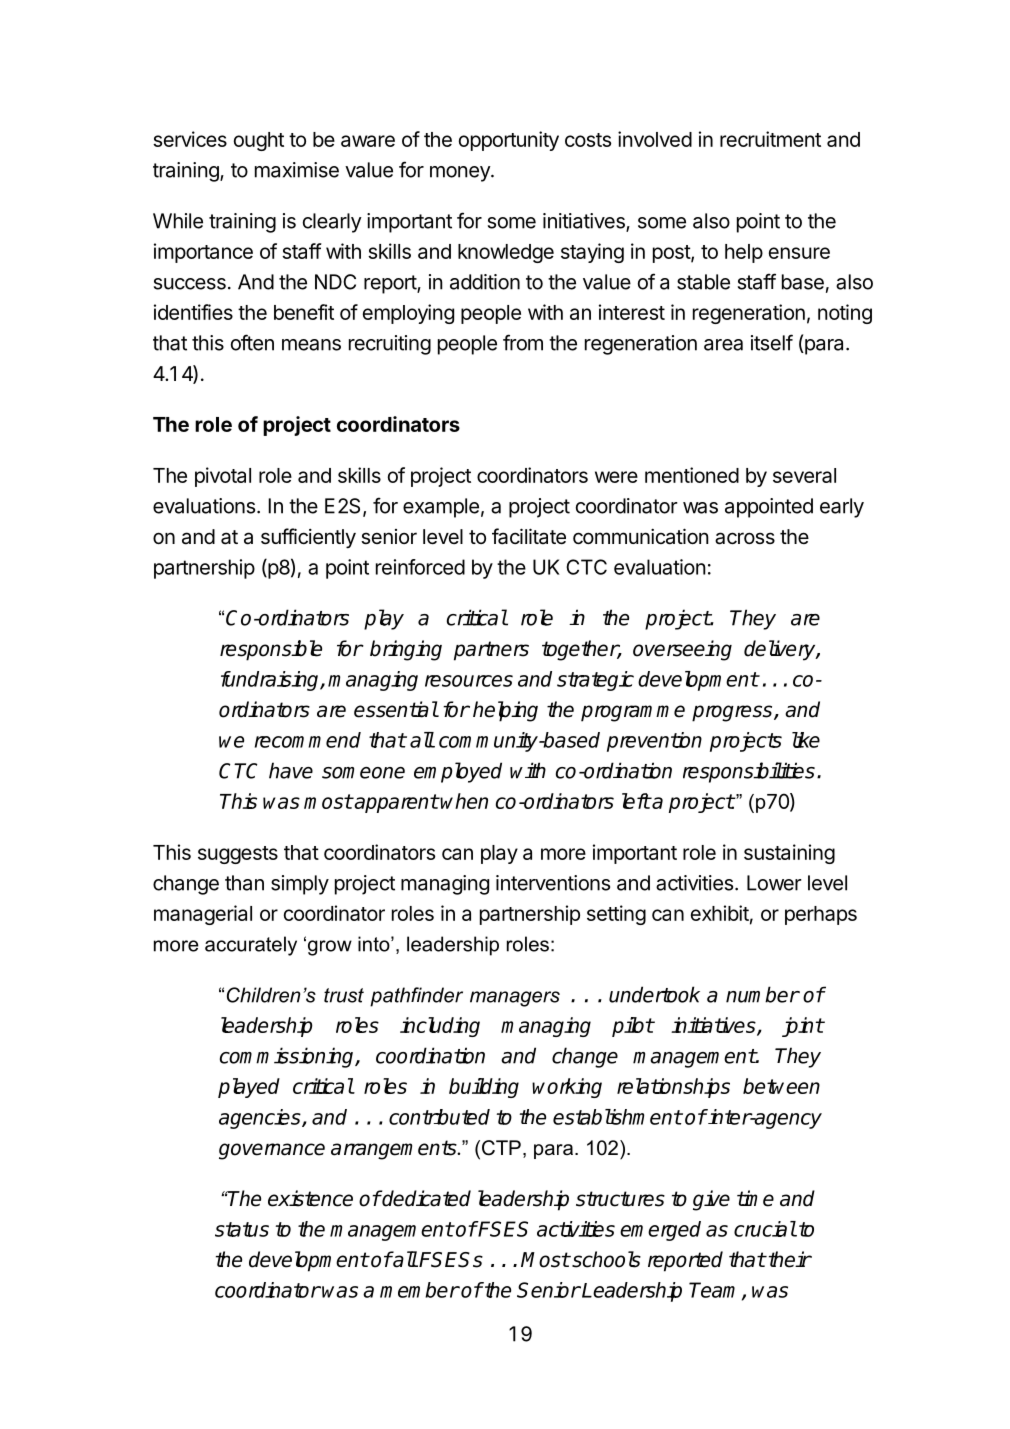 Image resolution: width=1010 pixels, height=1429 pixels. I want to click on setting, so click(616, 915).
